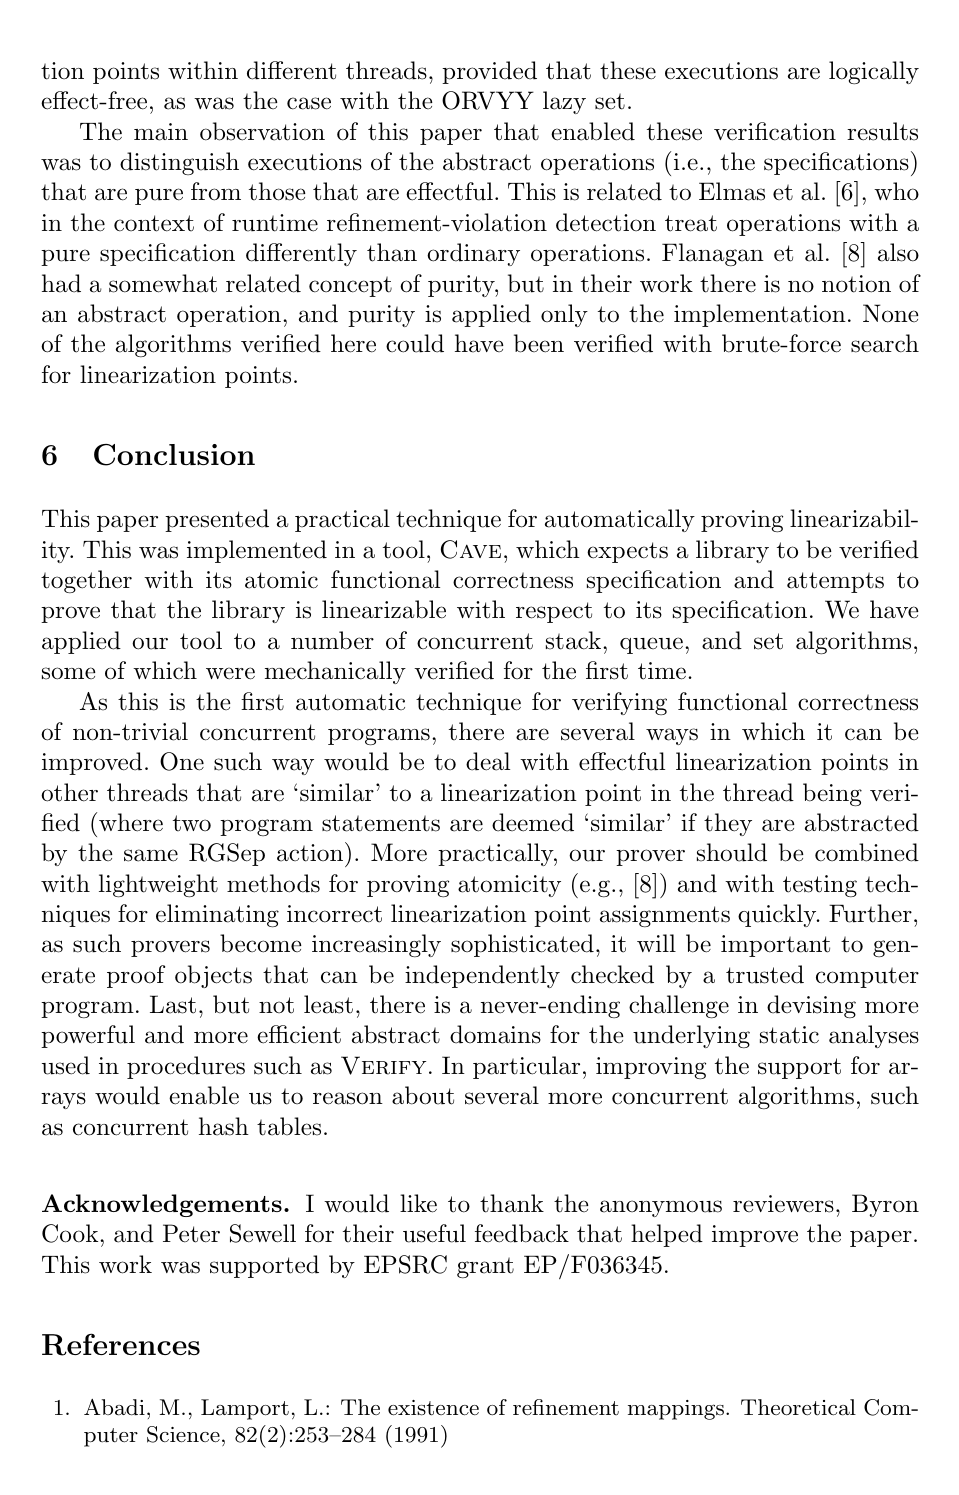 The width and height of the page is (959, 1495). I want to click on provided, so click(489, 72).
